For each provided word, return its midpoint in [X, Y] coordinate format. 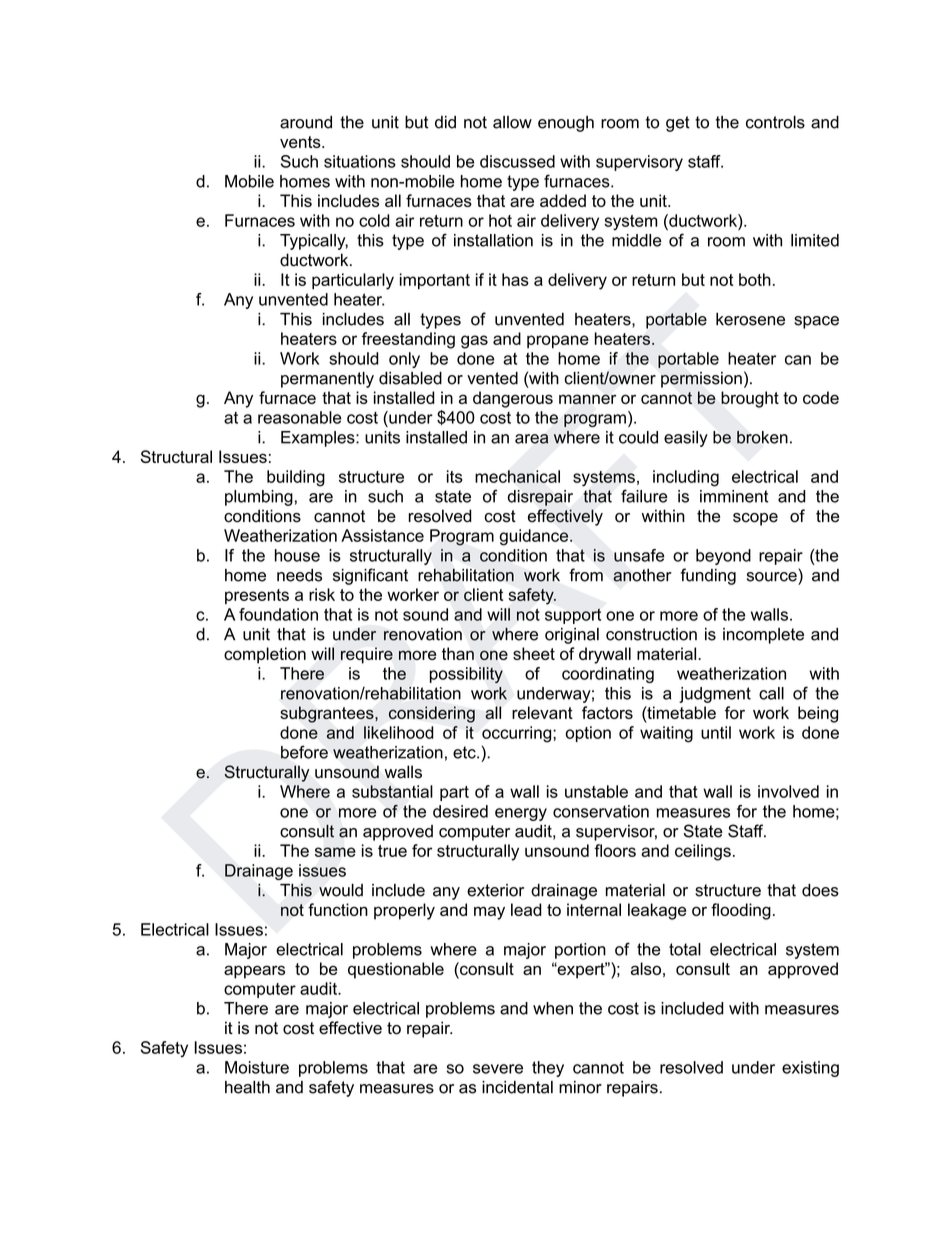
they [548, 1069]
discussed [517, 161]
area [531, 439]
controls [775, 122]
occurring [518, 734]
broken [762, 437]
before [304, 752]
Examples [319, 439]
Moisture [257, 1067]
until [716, 732]
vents [301, 142]
